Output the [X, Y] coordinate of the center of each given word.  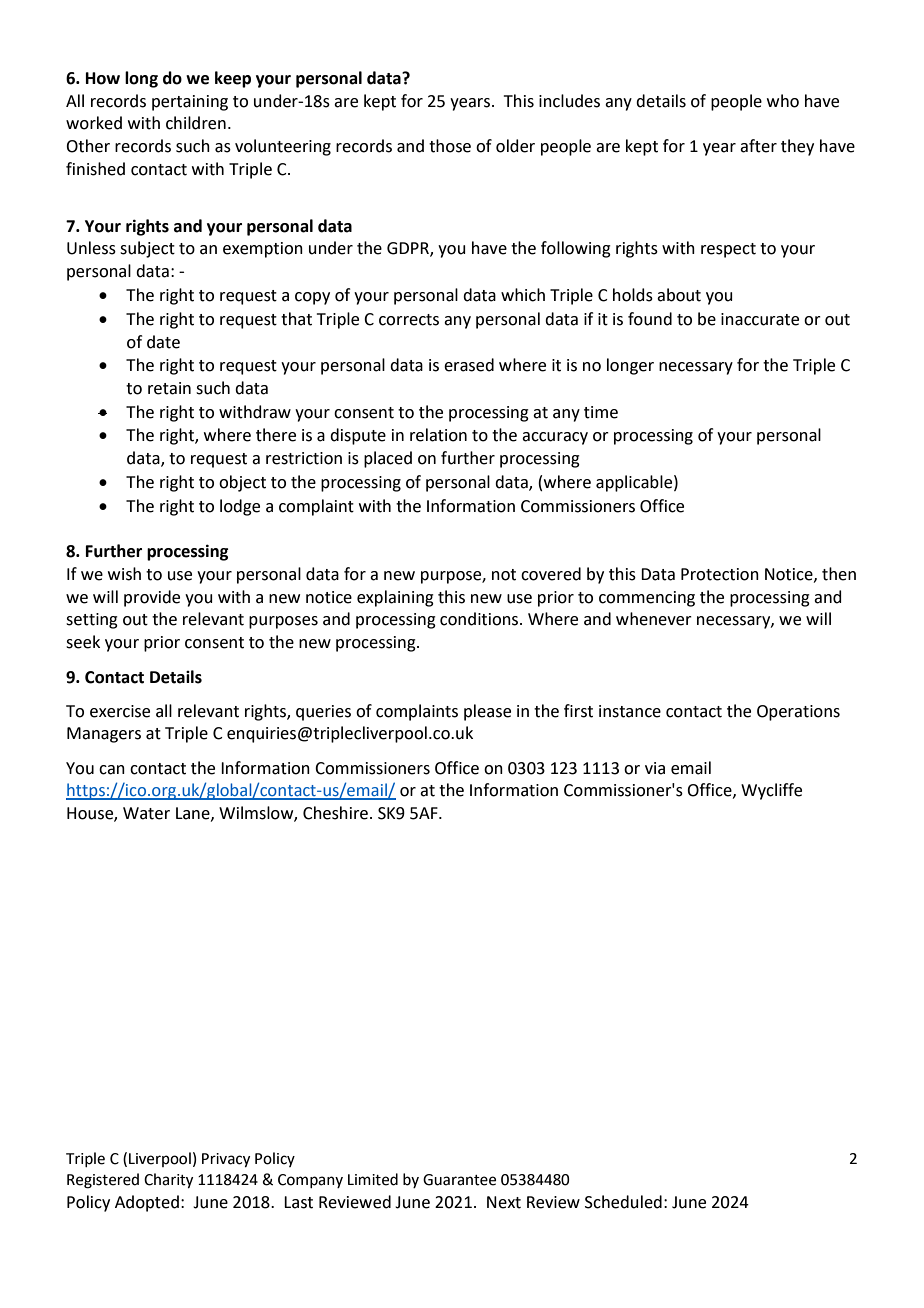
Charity [168, 1181]
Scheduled [623, 1202]
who [783, 101]
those [450, 146]
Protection [720, 574]
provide [152, 598]
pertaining [190, 103]
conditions [480, 619]
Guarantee [459, 1180]
